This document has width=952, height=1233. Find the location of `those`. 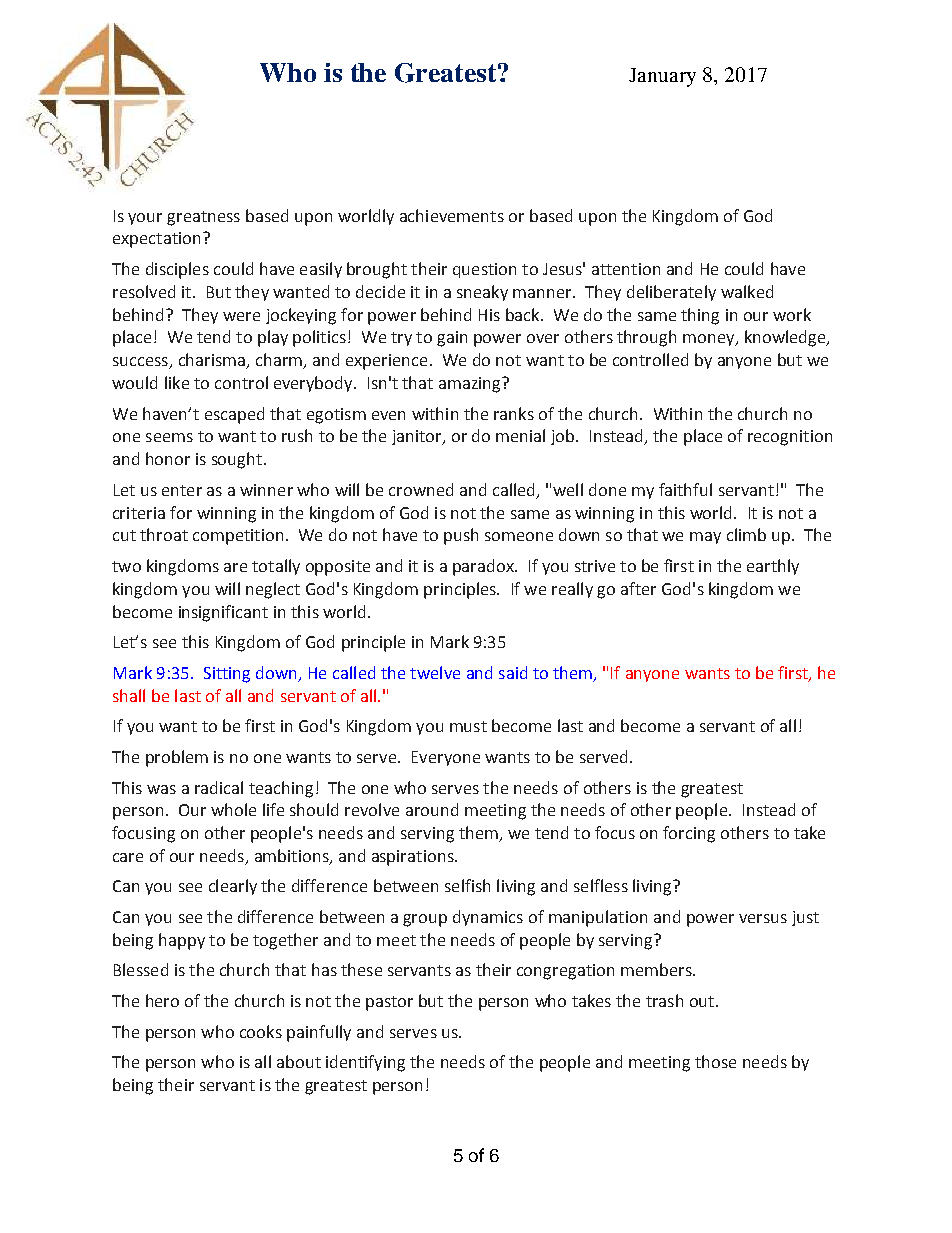

those is located at coordinates (715, 1061).
